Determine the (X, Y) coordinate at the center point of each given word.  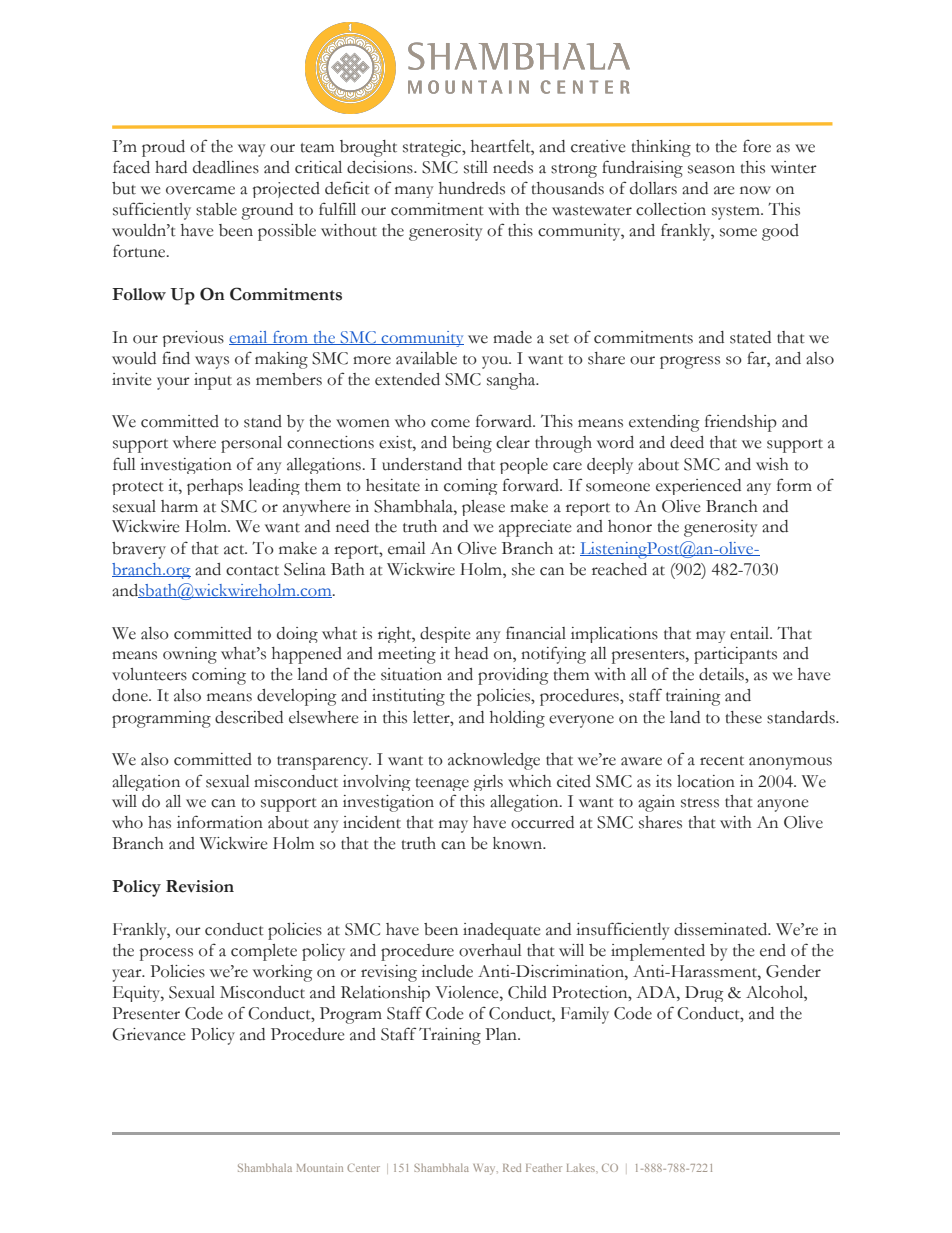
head (471, 653)
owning (190, 655)
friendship (741, 423)
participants (735, 655)
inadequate (501, 931)
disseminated (722, 929)
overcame (200, 190)
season (711, 169)
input (213, 381)
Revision (200, 886)
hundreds (472, 188)
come (450, 423)
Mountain (320, 1168)
